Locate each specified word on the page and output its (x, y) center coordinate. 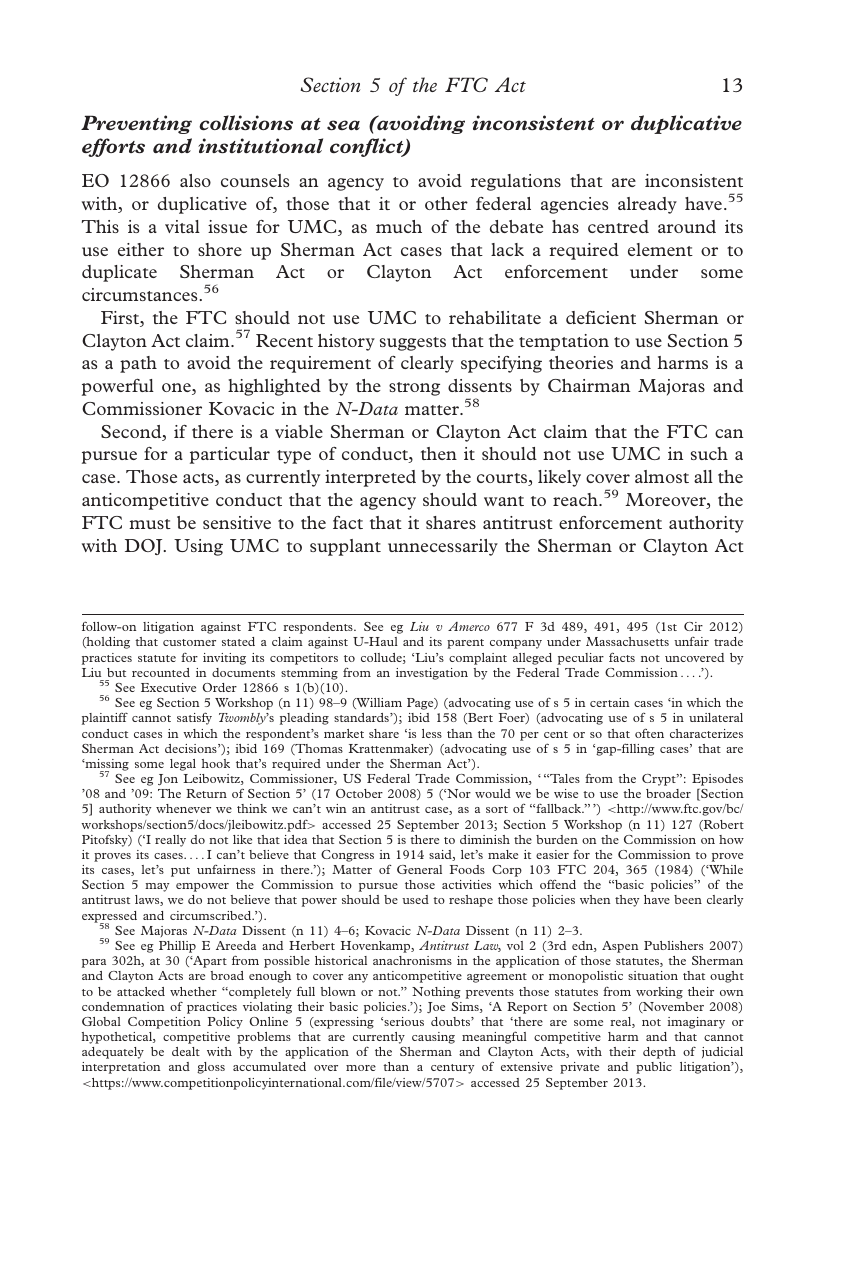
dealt (186, 1051)
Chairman (589, 385)
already (647, 205)
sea (343, 125)
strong (414, 389)
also (195, 180)
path (138, 364)
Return (206, 793)
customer (189, 642)
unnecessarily (443, 547)
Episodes (717, 780)
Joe (436, 1007)
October (359, 793)
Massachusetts (627, 641)
